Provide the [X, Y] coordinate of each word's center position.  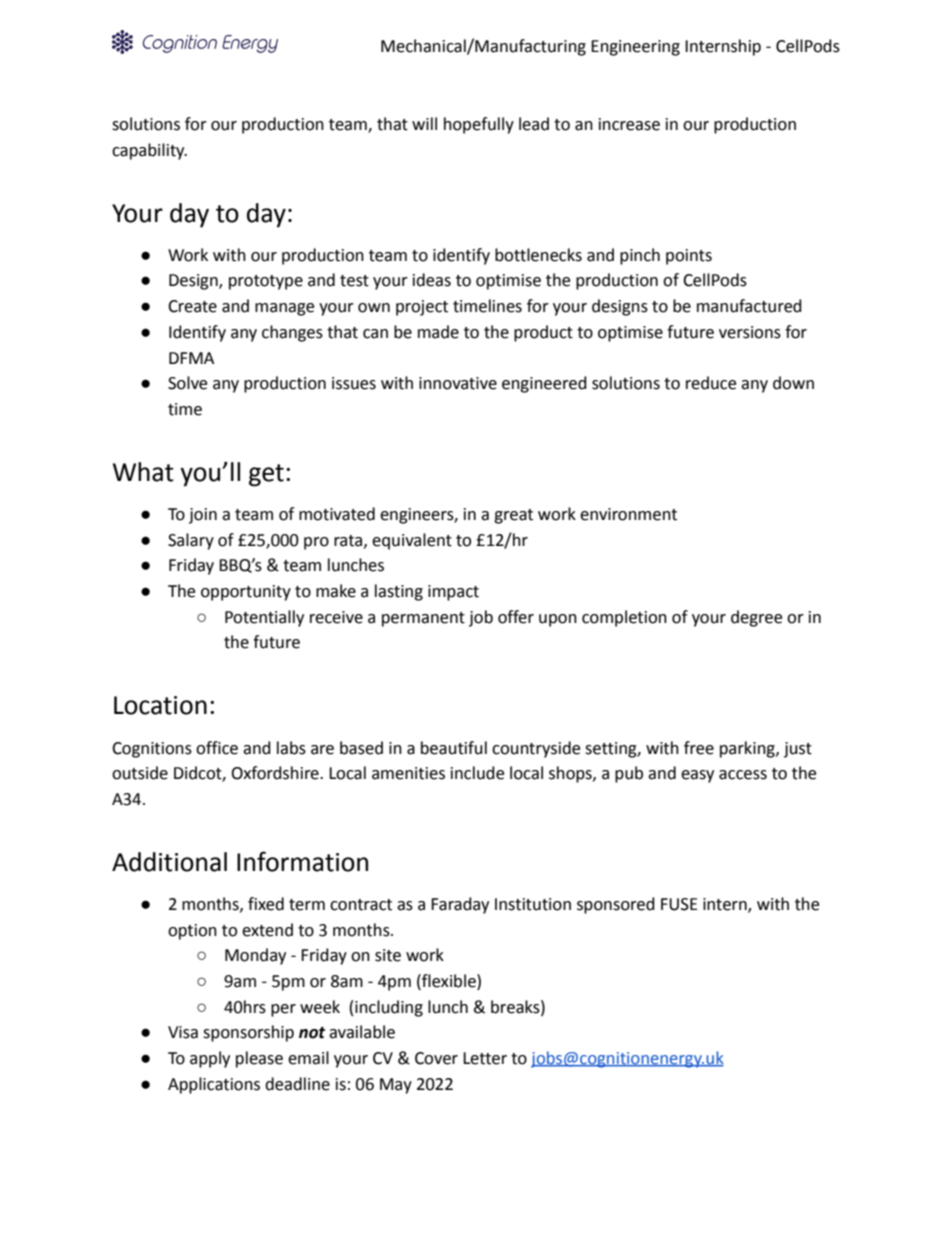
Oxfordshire [276, 773]
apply [210, 1059]
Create [192, 306]
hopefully [479, 125]
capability [149, 151]
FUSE [679, 904]
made [438, 332]
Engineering [635, 48]
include [477, 773]
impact [453, 593]
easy [697, 776]
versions [750, 332]
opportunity [246, 593]
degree [756, 618]
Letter [485, 1058]
